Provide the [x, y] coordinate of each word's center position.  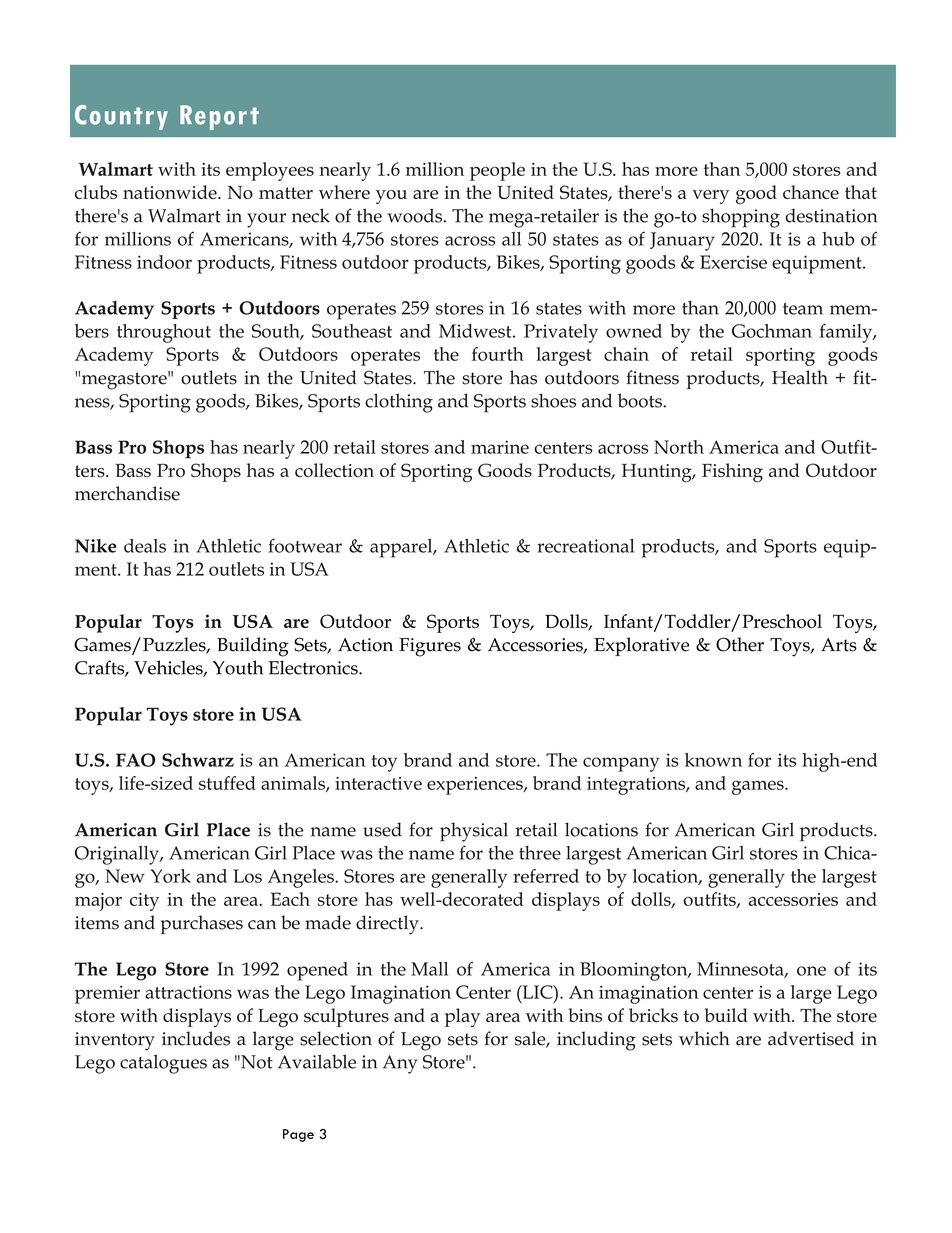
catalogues [163, 1064]
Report [219, 117]
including [596, 1041]
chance [811, 192]
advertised [811, 1038]
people [497, 171]
